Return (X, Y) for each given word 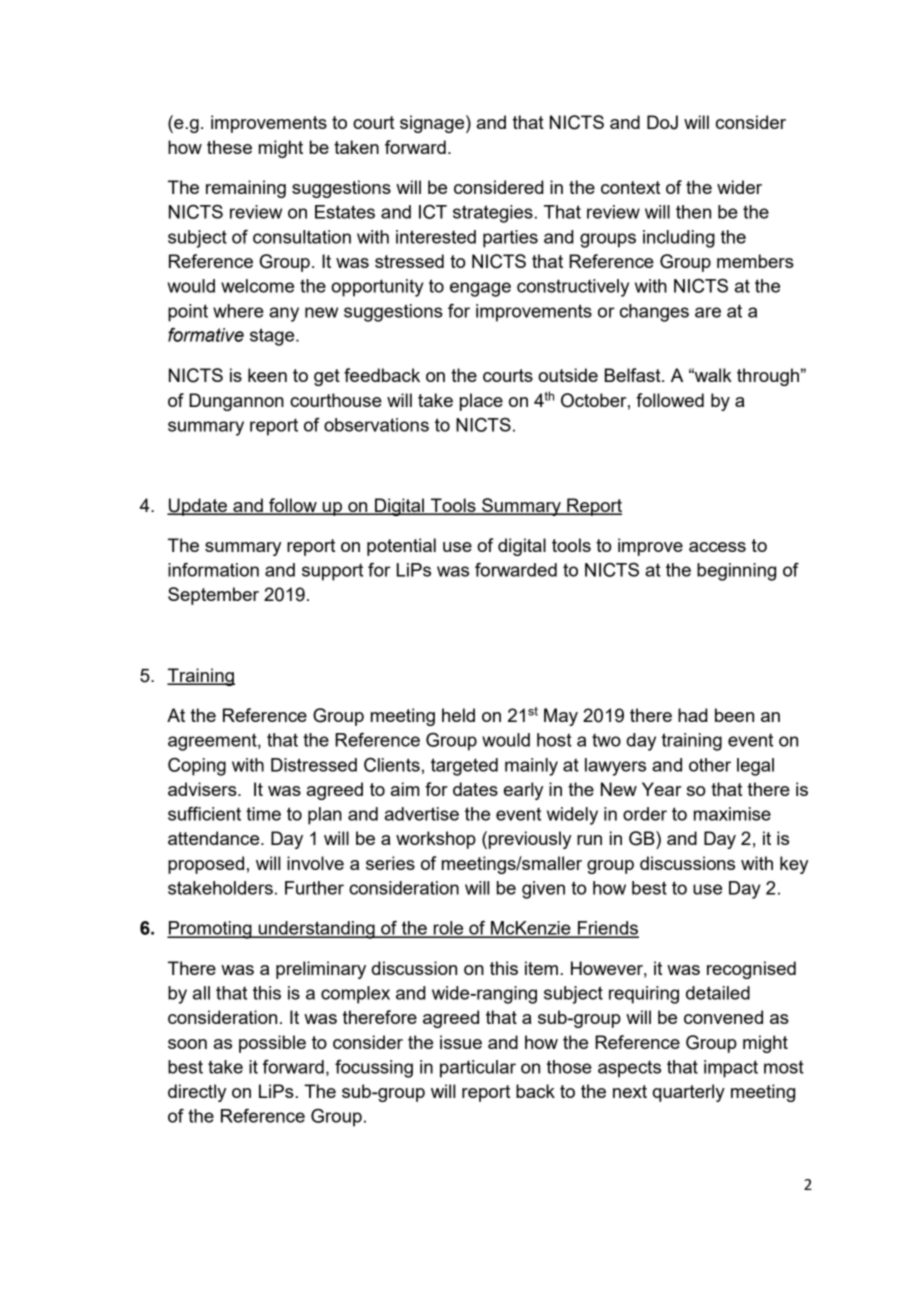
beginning (736, 572)
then (693, 212)
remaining (246, 189)
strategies (493, 214)
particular (478, 1069)
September (213, 596)
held (458, 715)
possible (272, 1044)
